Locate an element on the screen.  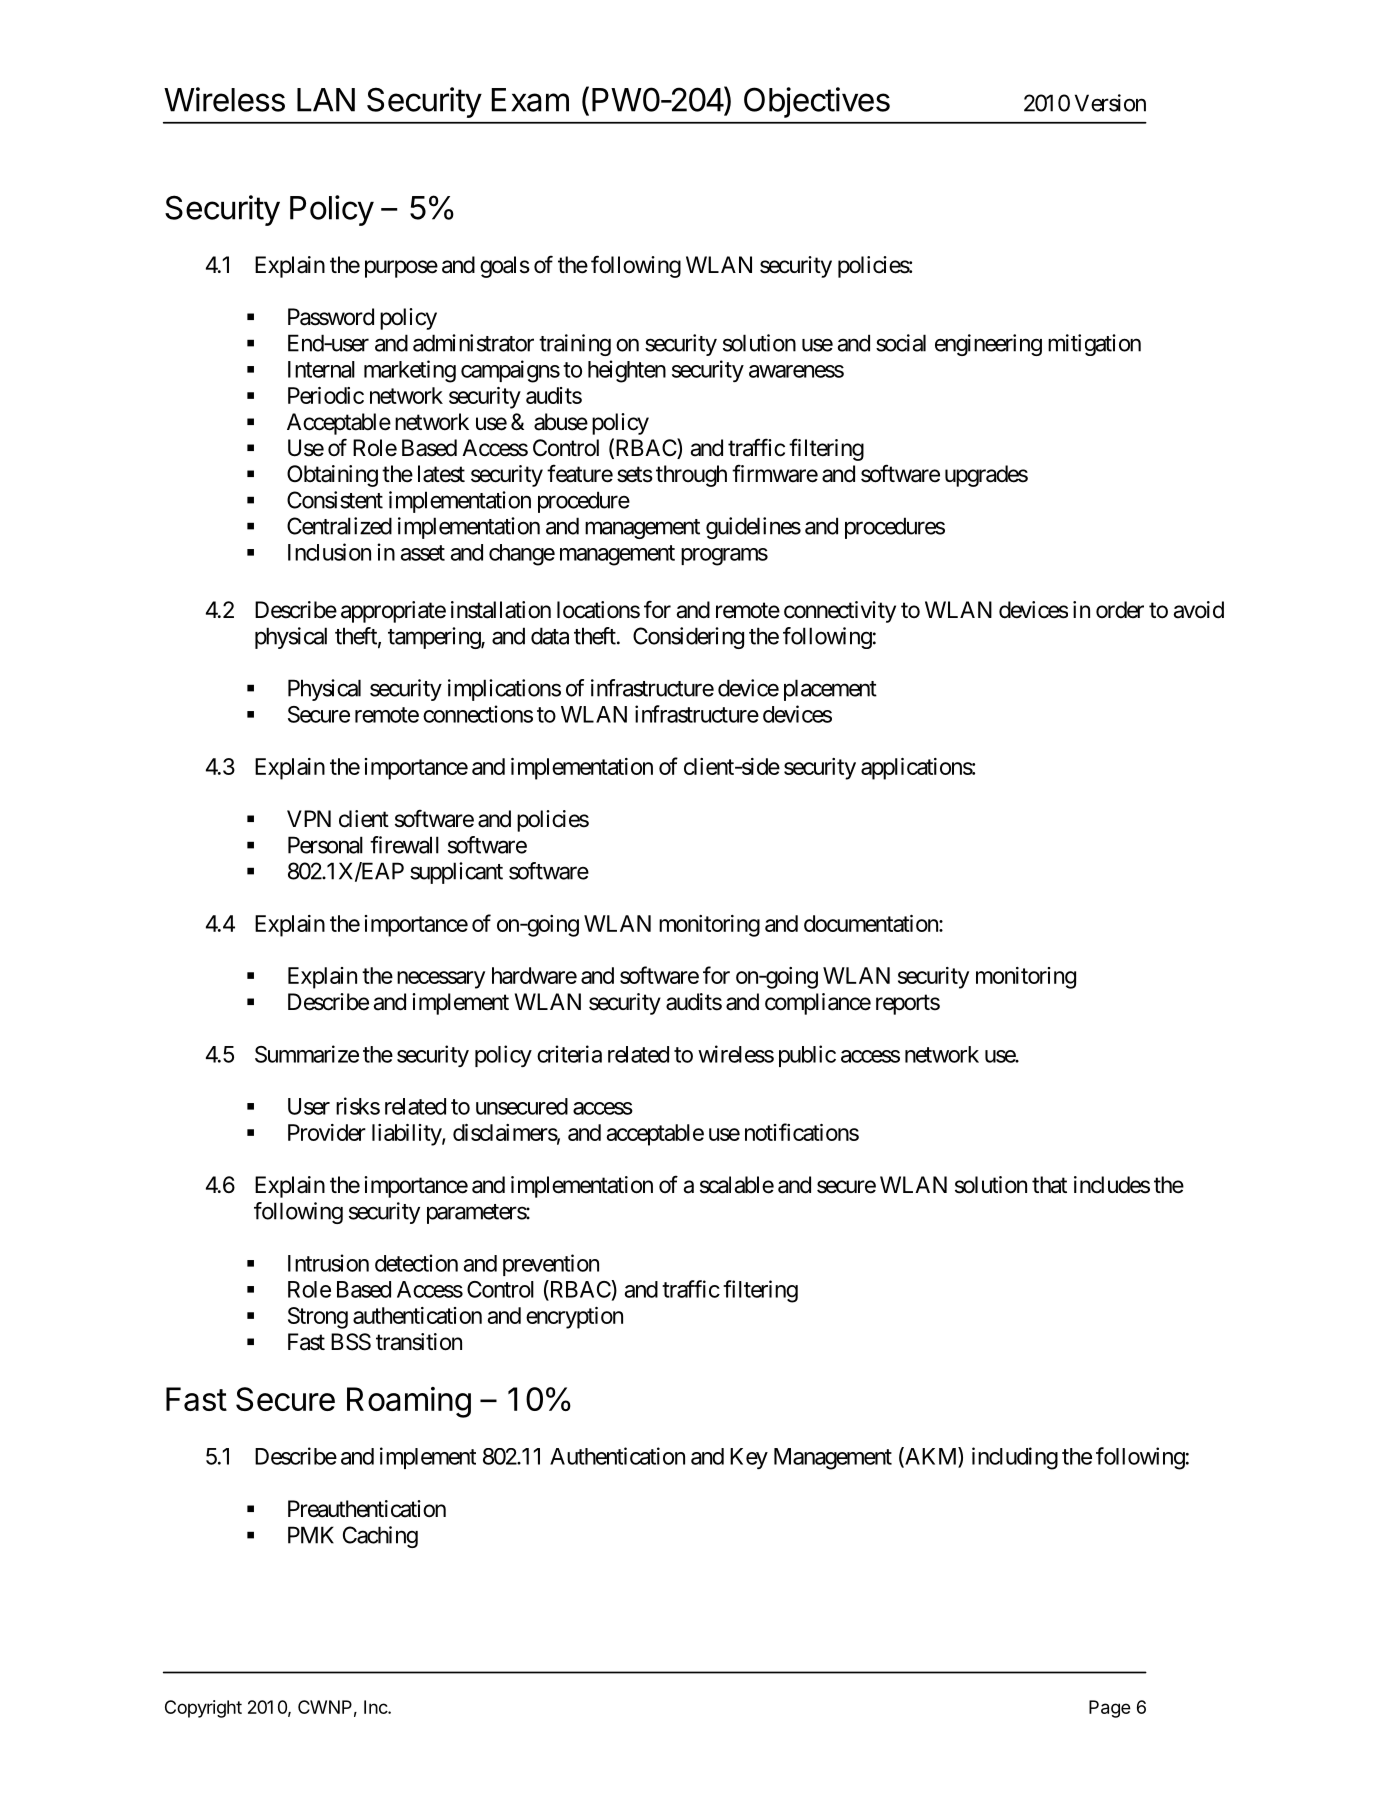
Version is located at coordinates (1110, 103).
